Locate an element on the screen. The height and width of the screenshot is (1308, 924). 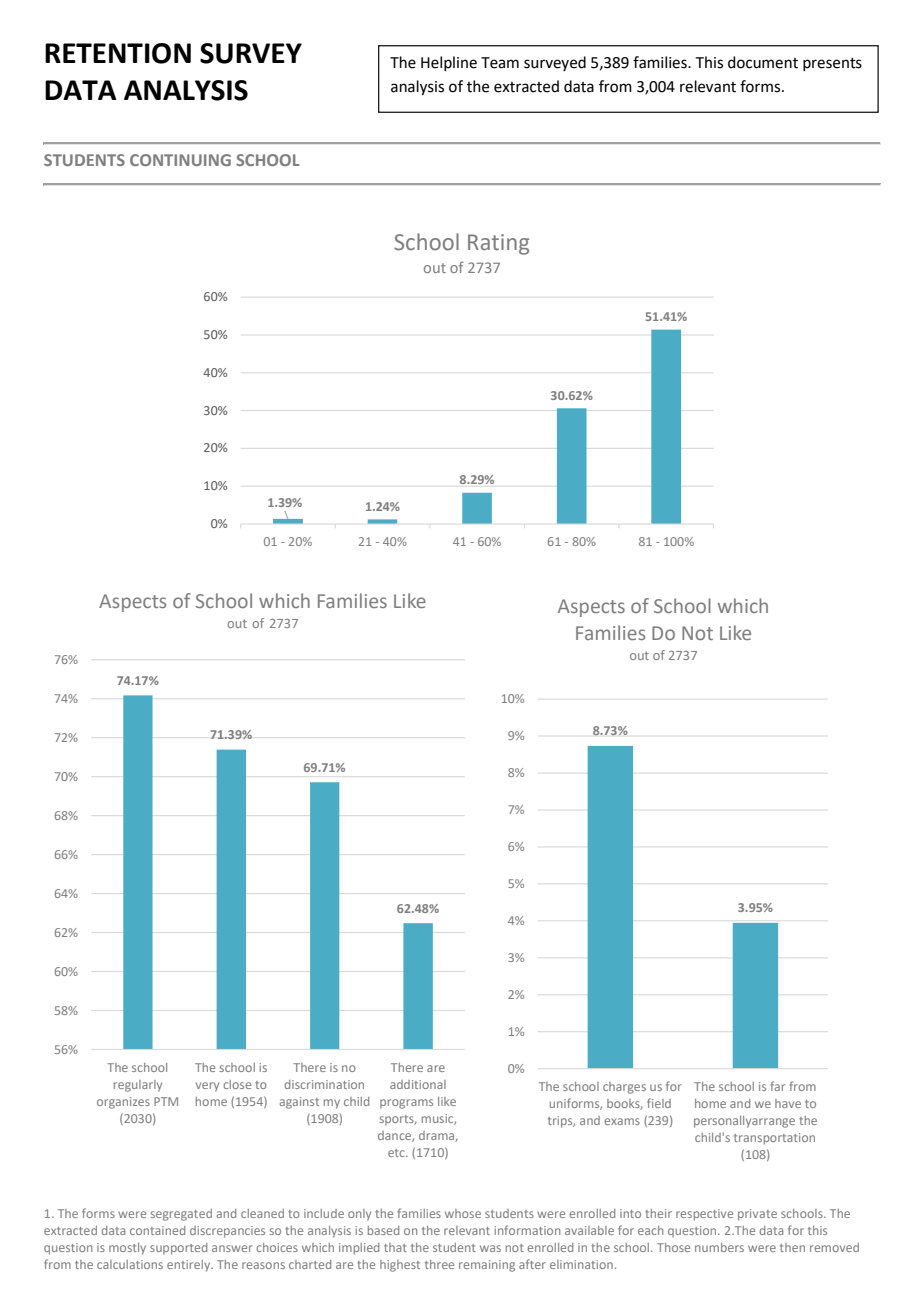
document is located at coordinates (763, 62).
